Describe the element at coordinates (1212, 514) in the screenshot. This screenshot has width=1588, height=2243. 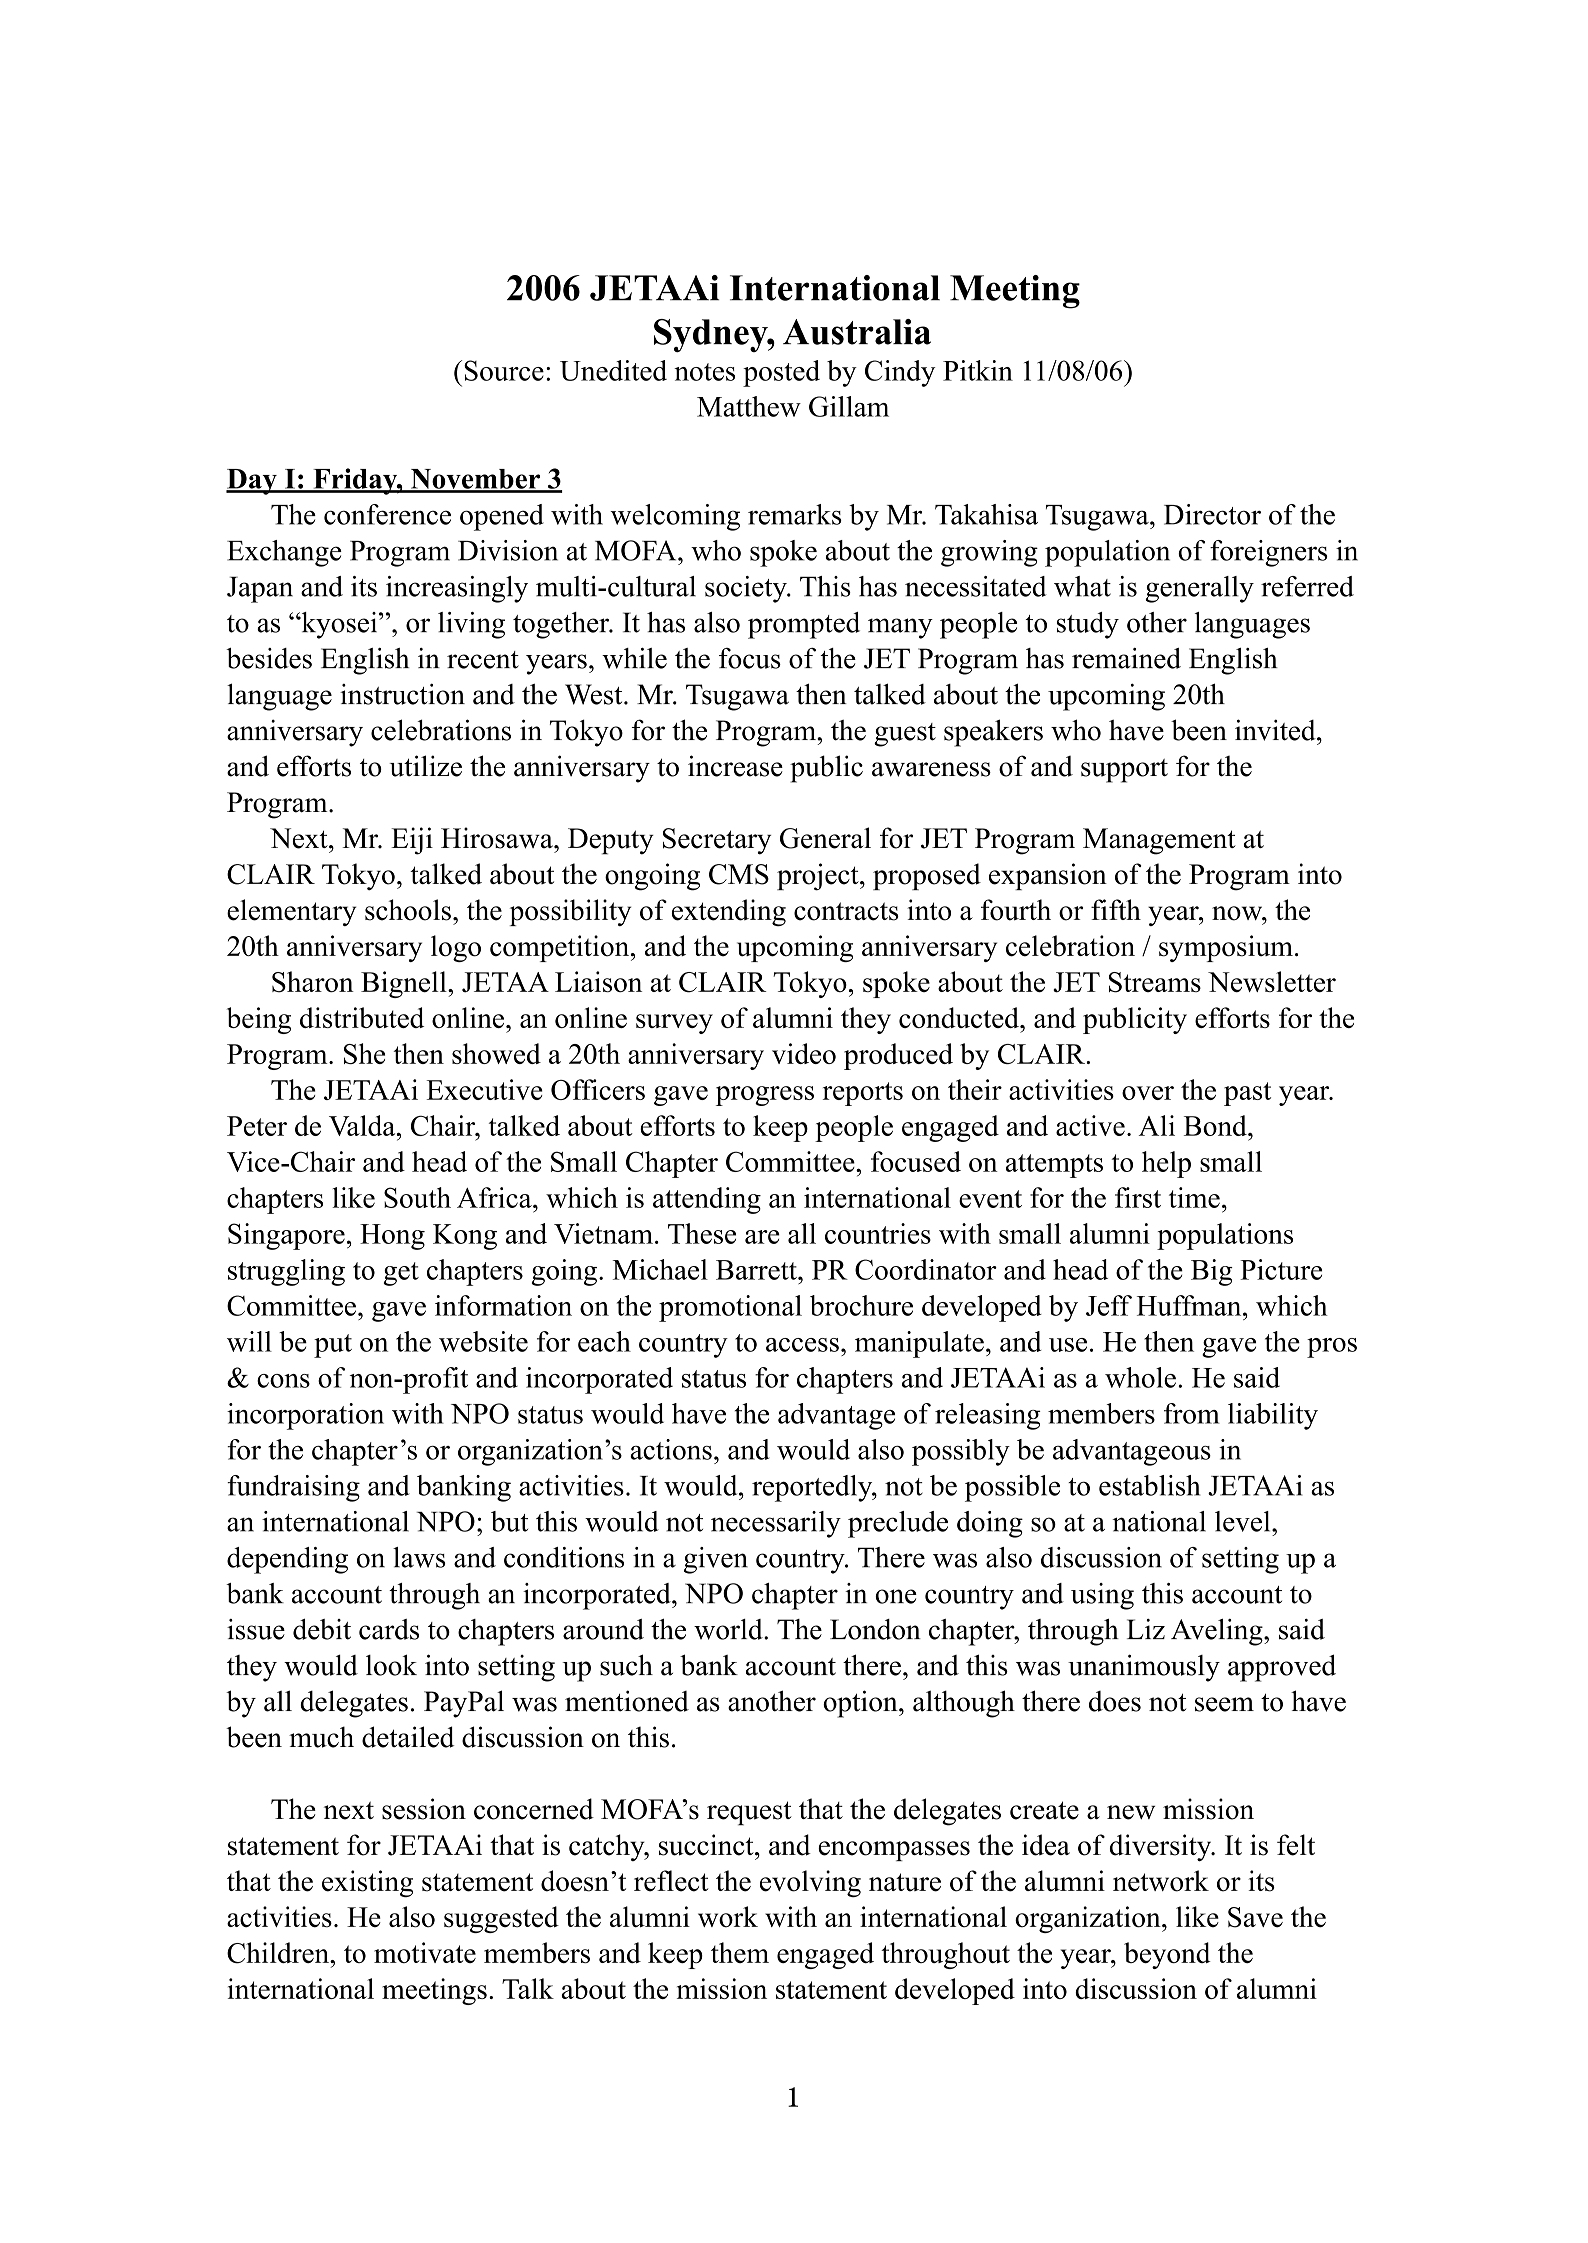
I see `Director` at that location.
